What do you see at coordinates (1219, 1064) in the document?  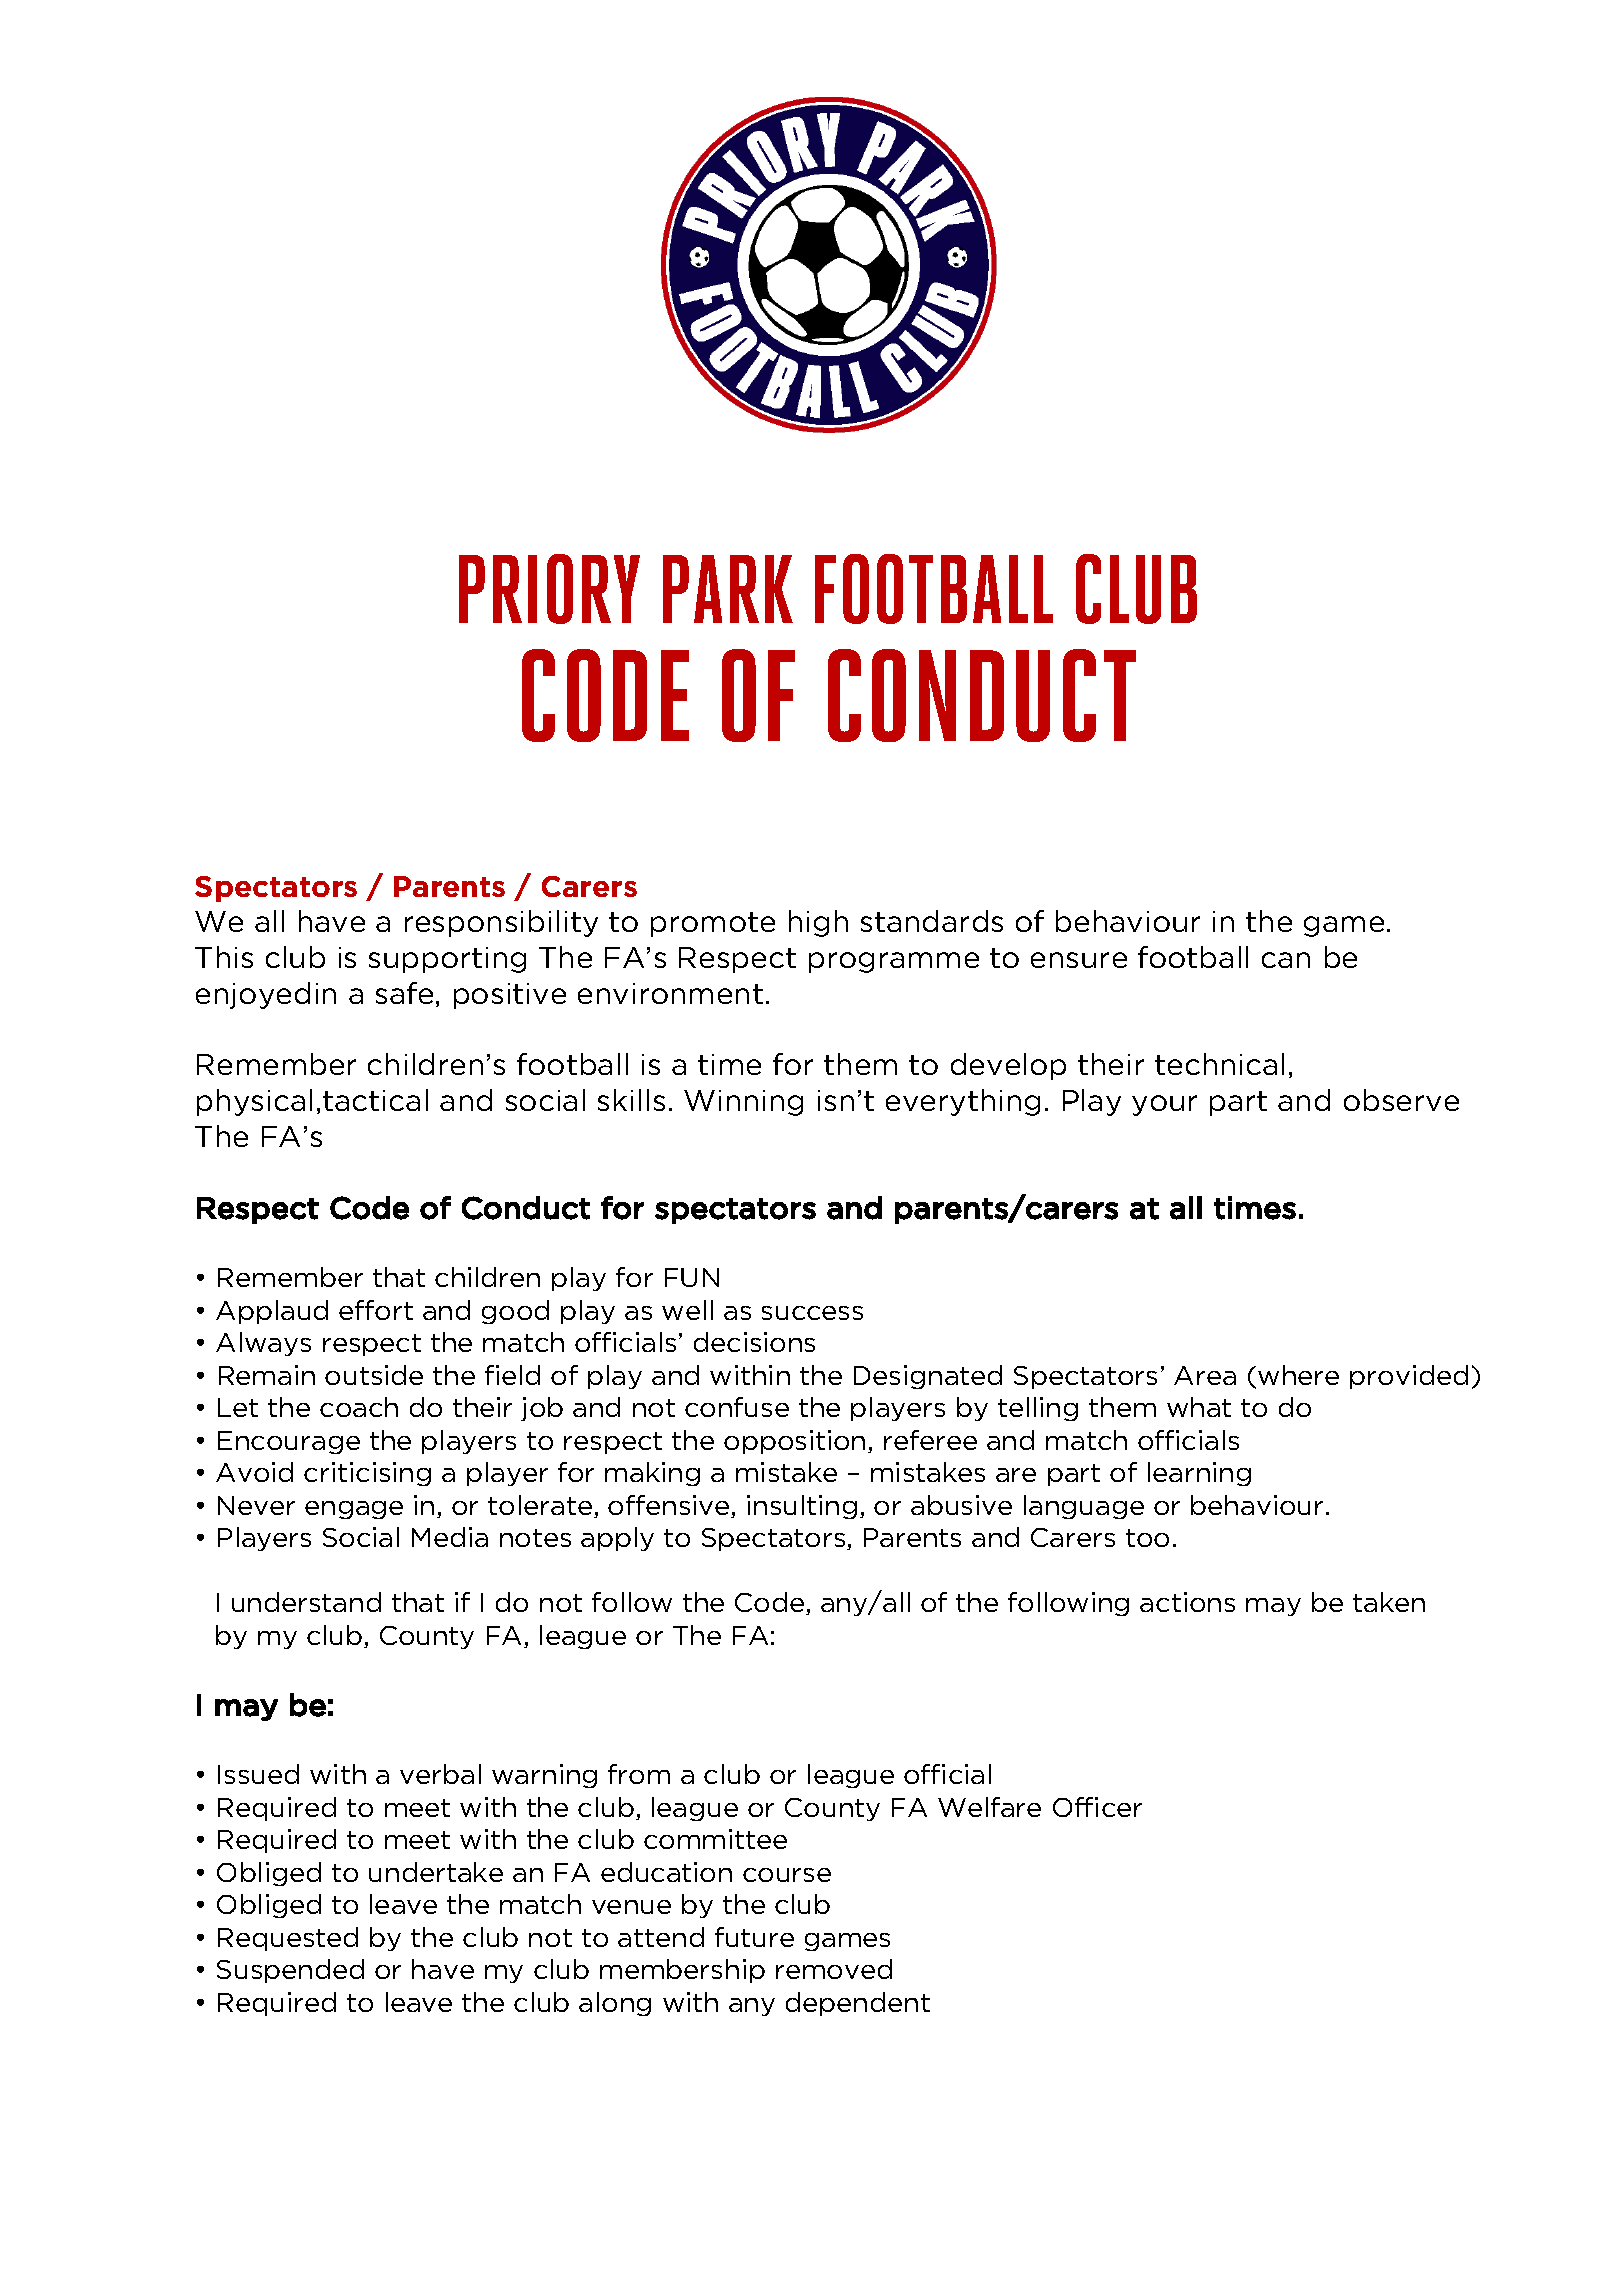 I see `technical` at bounding box center [1219, 1064].
